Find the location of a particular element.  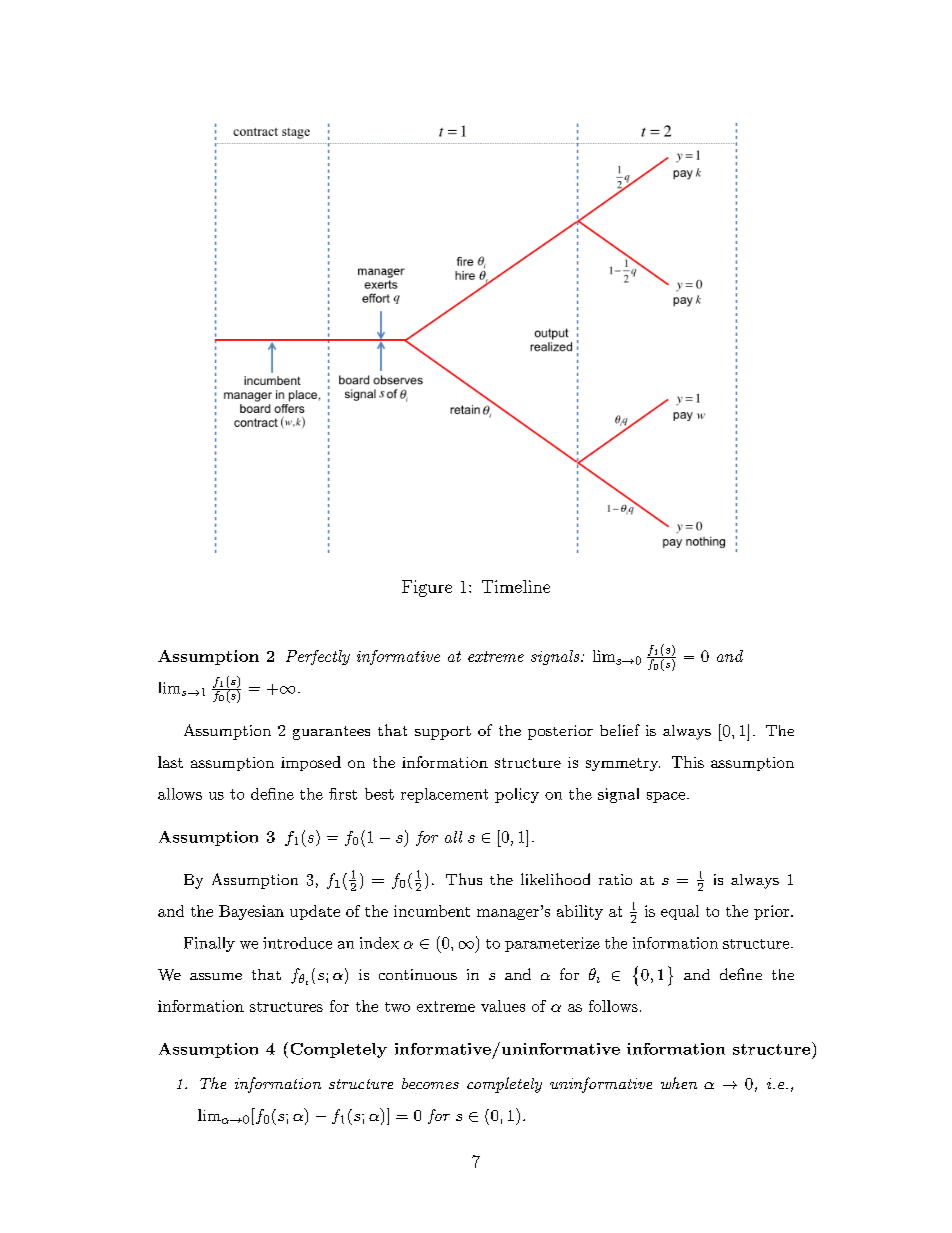

space is located at coordinates (666, 797).
